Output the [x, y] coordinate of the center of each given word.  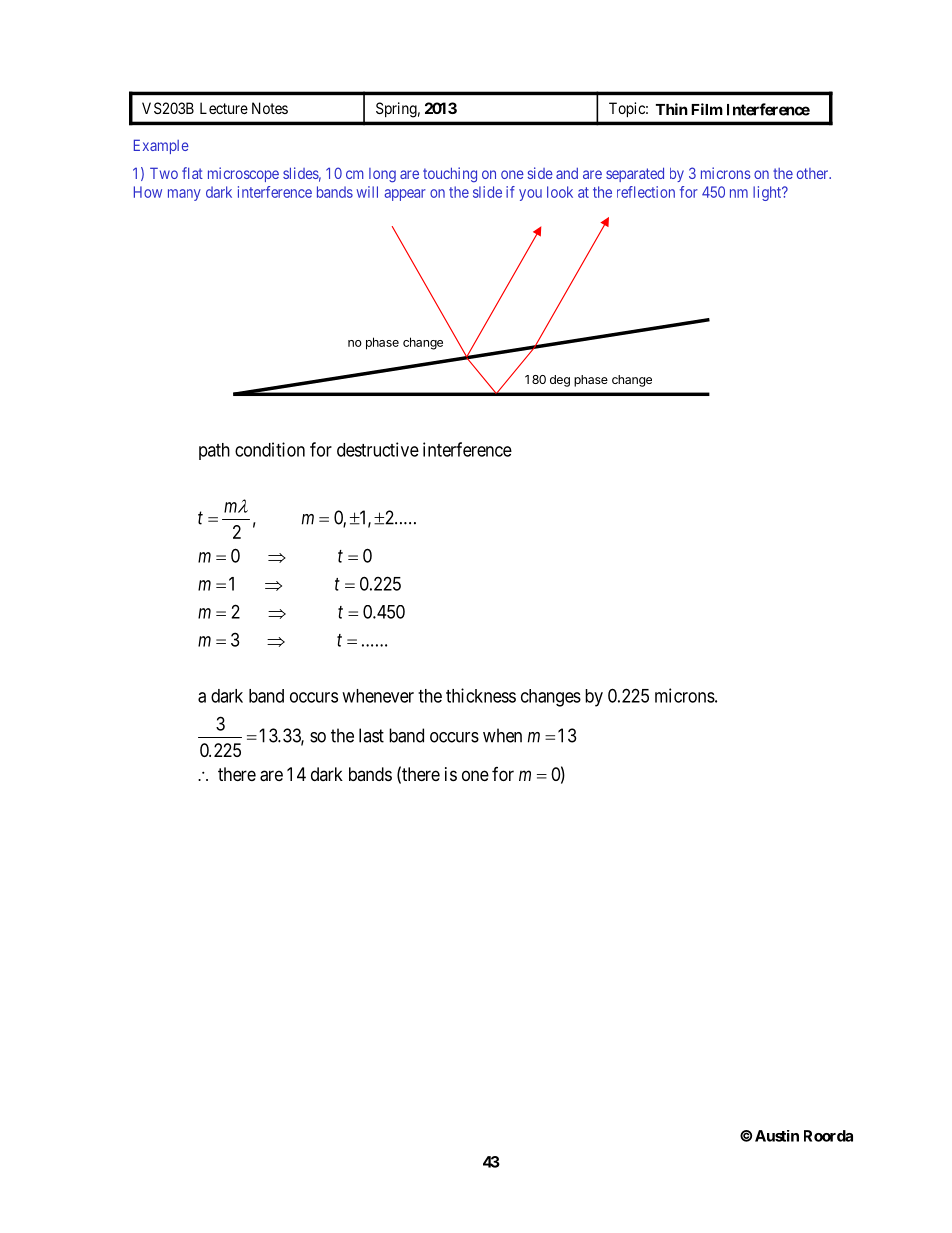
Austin [777, 1136]
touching [450, 174]
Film [707, 109]
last [371, 735]
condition [270, 449]
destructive [378, 449]
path [214, 451]
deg [560, 381]
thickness [481, 695]
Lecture [224, 108]
